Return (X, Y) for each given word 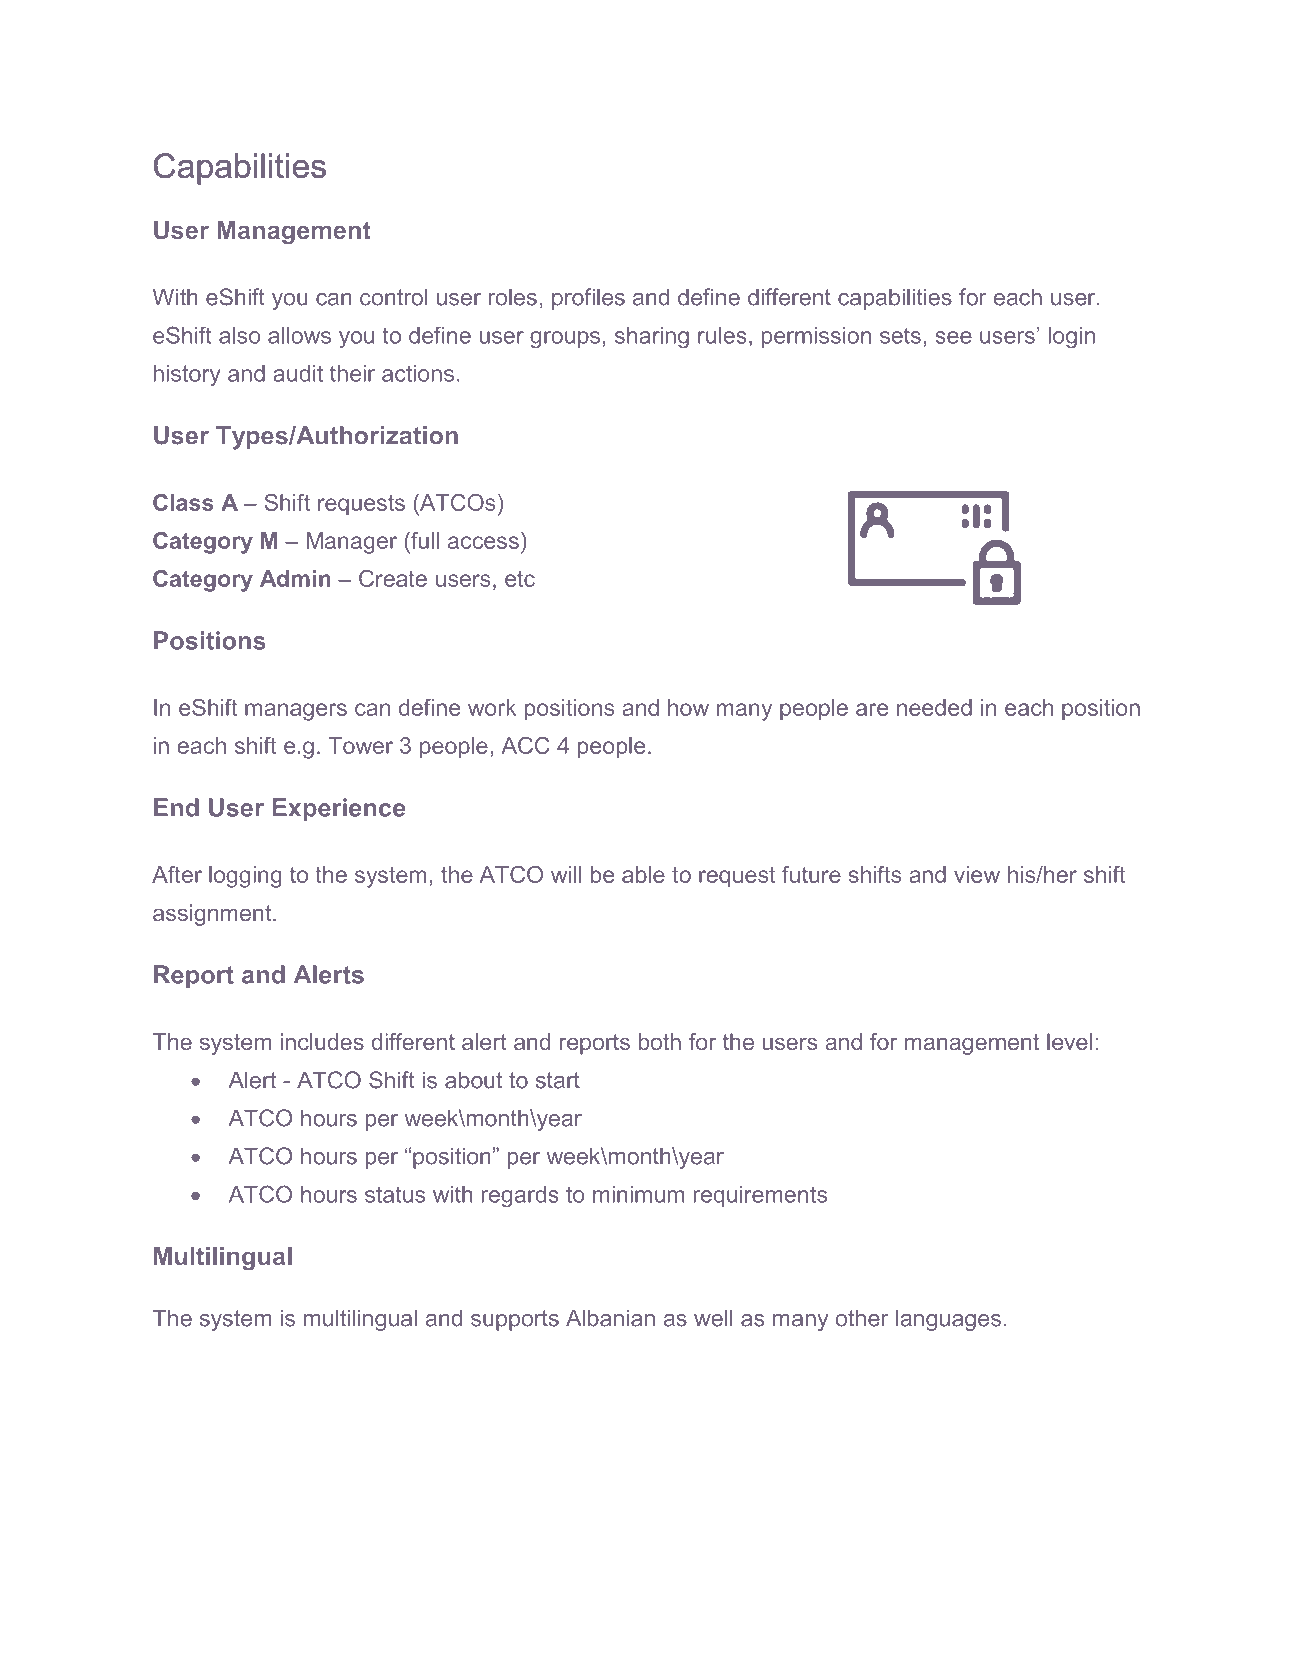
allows (299, 335)
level (1069, 1041)
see (953, 337)
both (660, 1041)
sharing (652, 338)
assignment (213, 915)
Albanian (610, 1318)
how (688, 707)
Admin (295, 578)
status (395, 1194)
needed (934, 707)
